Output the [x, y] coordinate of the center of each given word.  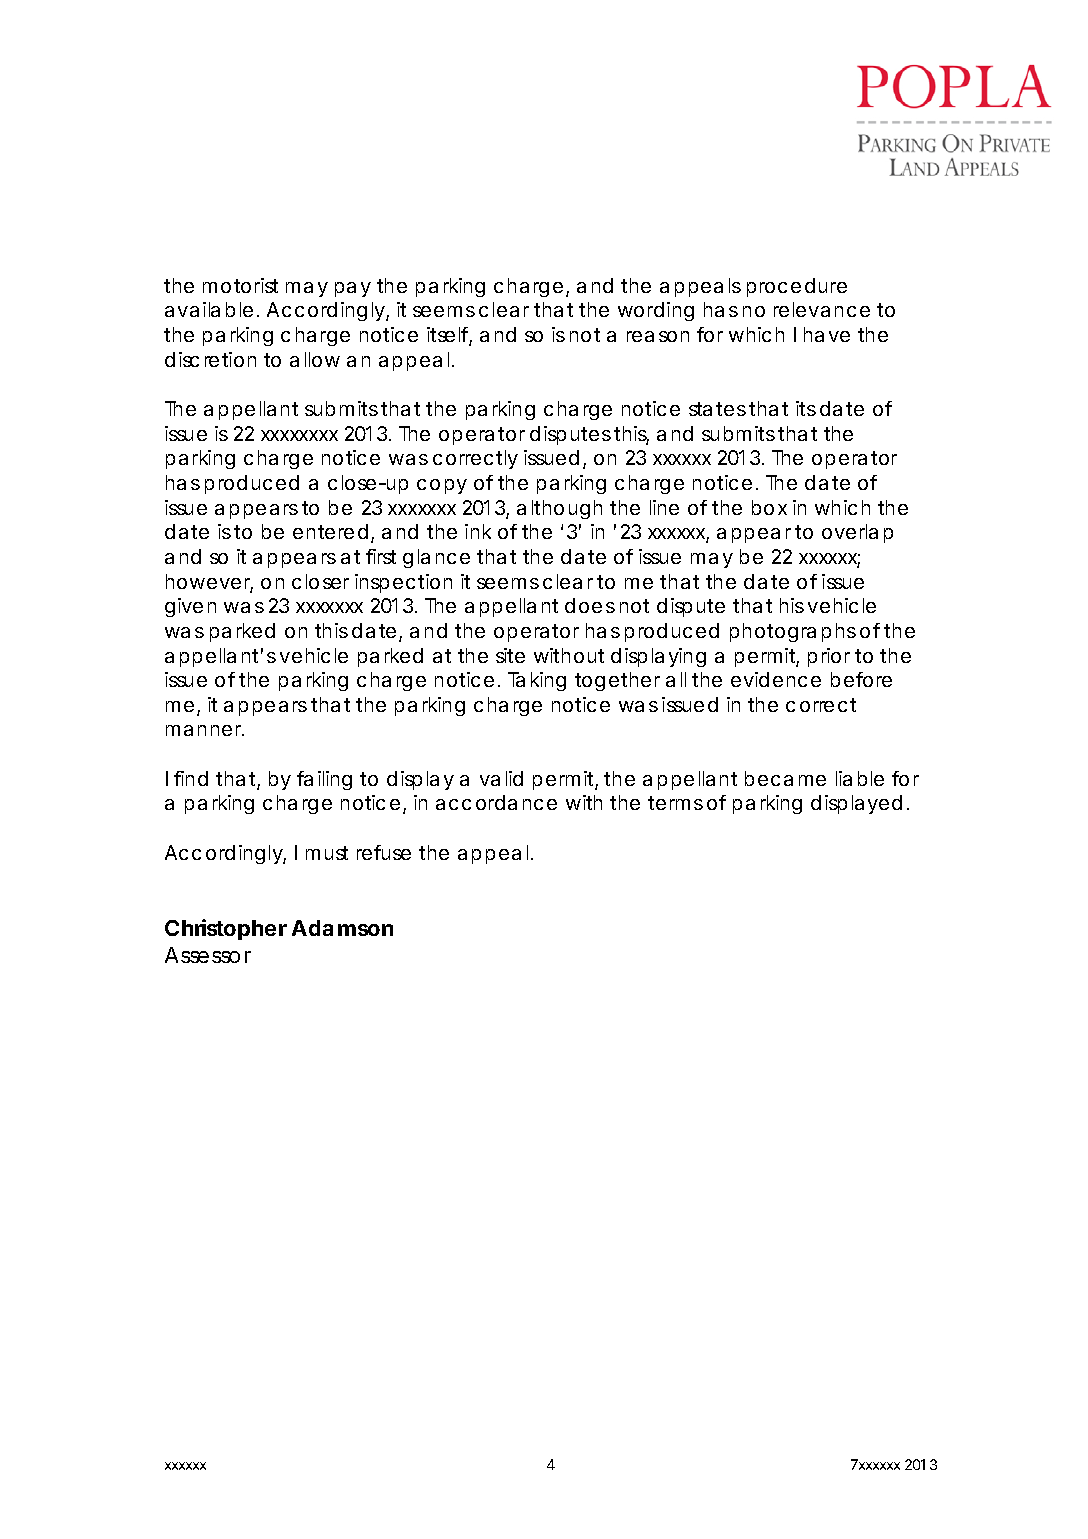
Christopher [226, 929]
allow [315, 359]
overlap [857, 533]
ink [478, 531]
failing [324, 780]
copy [442, 486]
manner [205, 730]
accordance [496, 802]
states [717, 409]
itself [449, 336]
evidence [776, 679]
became [785, 778]
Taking [537, 681]
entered [330, 531]
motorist [240, 285]
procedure [797, 287]
